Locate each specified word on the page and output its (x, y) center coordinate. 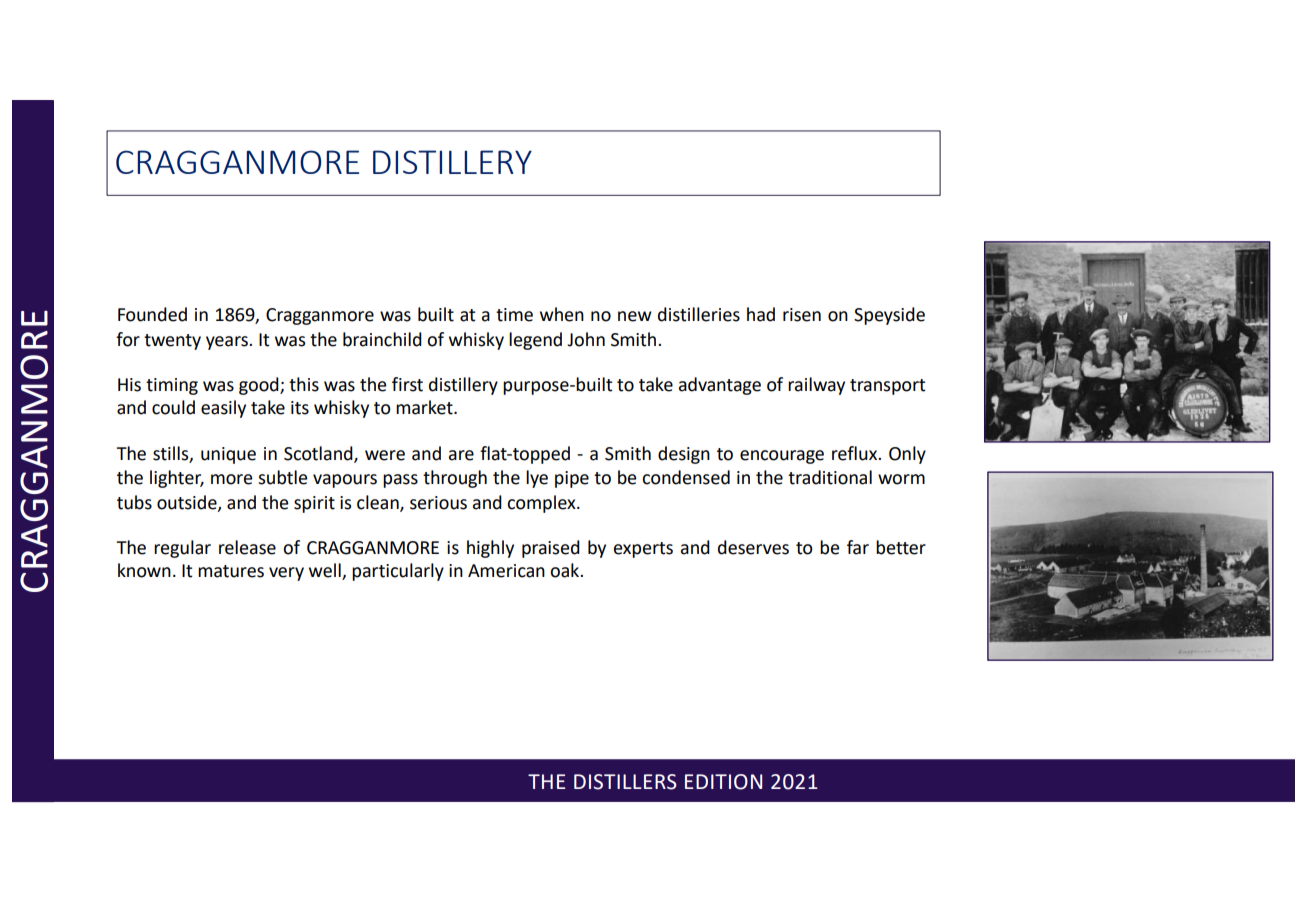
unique (228, 455)
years (228, 343)
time (514, 315)
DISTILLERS (625, 782)
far (858, 547)
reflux (856, 453)
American (506, 571)
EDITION (723, 782)
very (286, 574)
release (247, 547)
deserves (753, 547)
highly (490, 549)
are (461, 455)
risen (802, 315)
